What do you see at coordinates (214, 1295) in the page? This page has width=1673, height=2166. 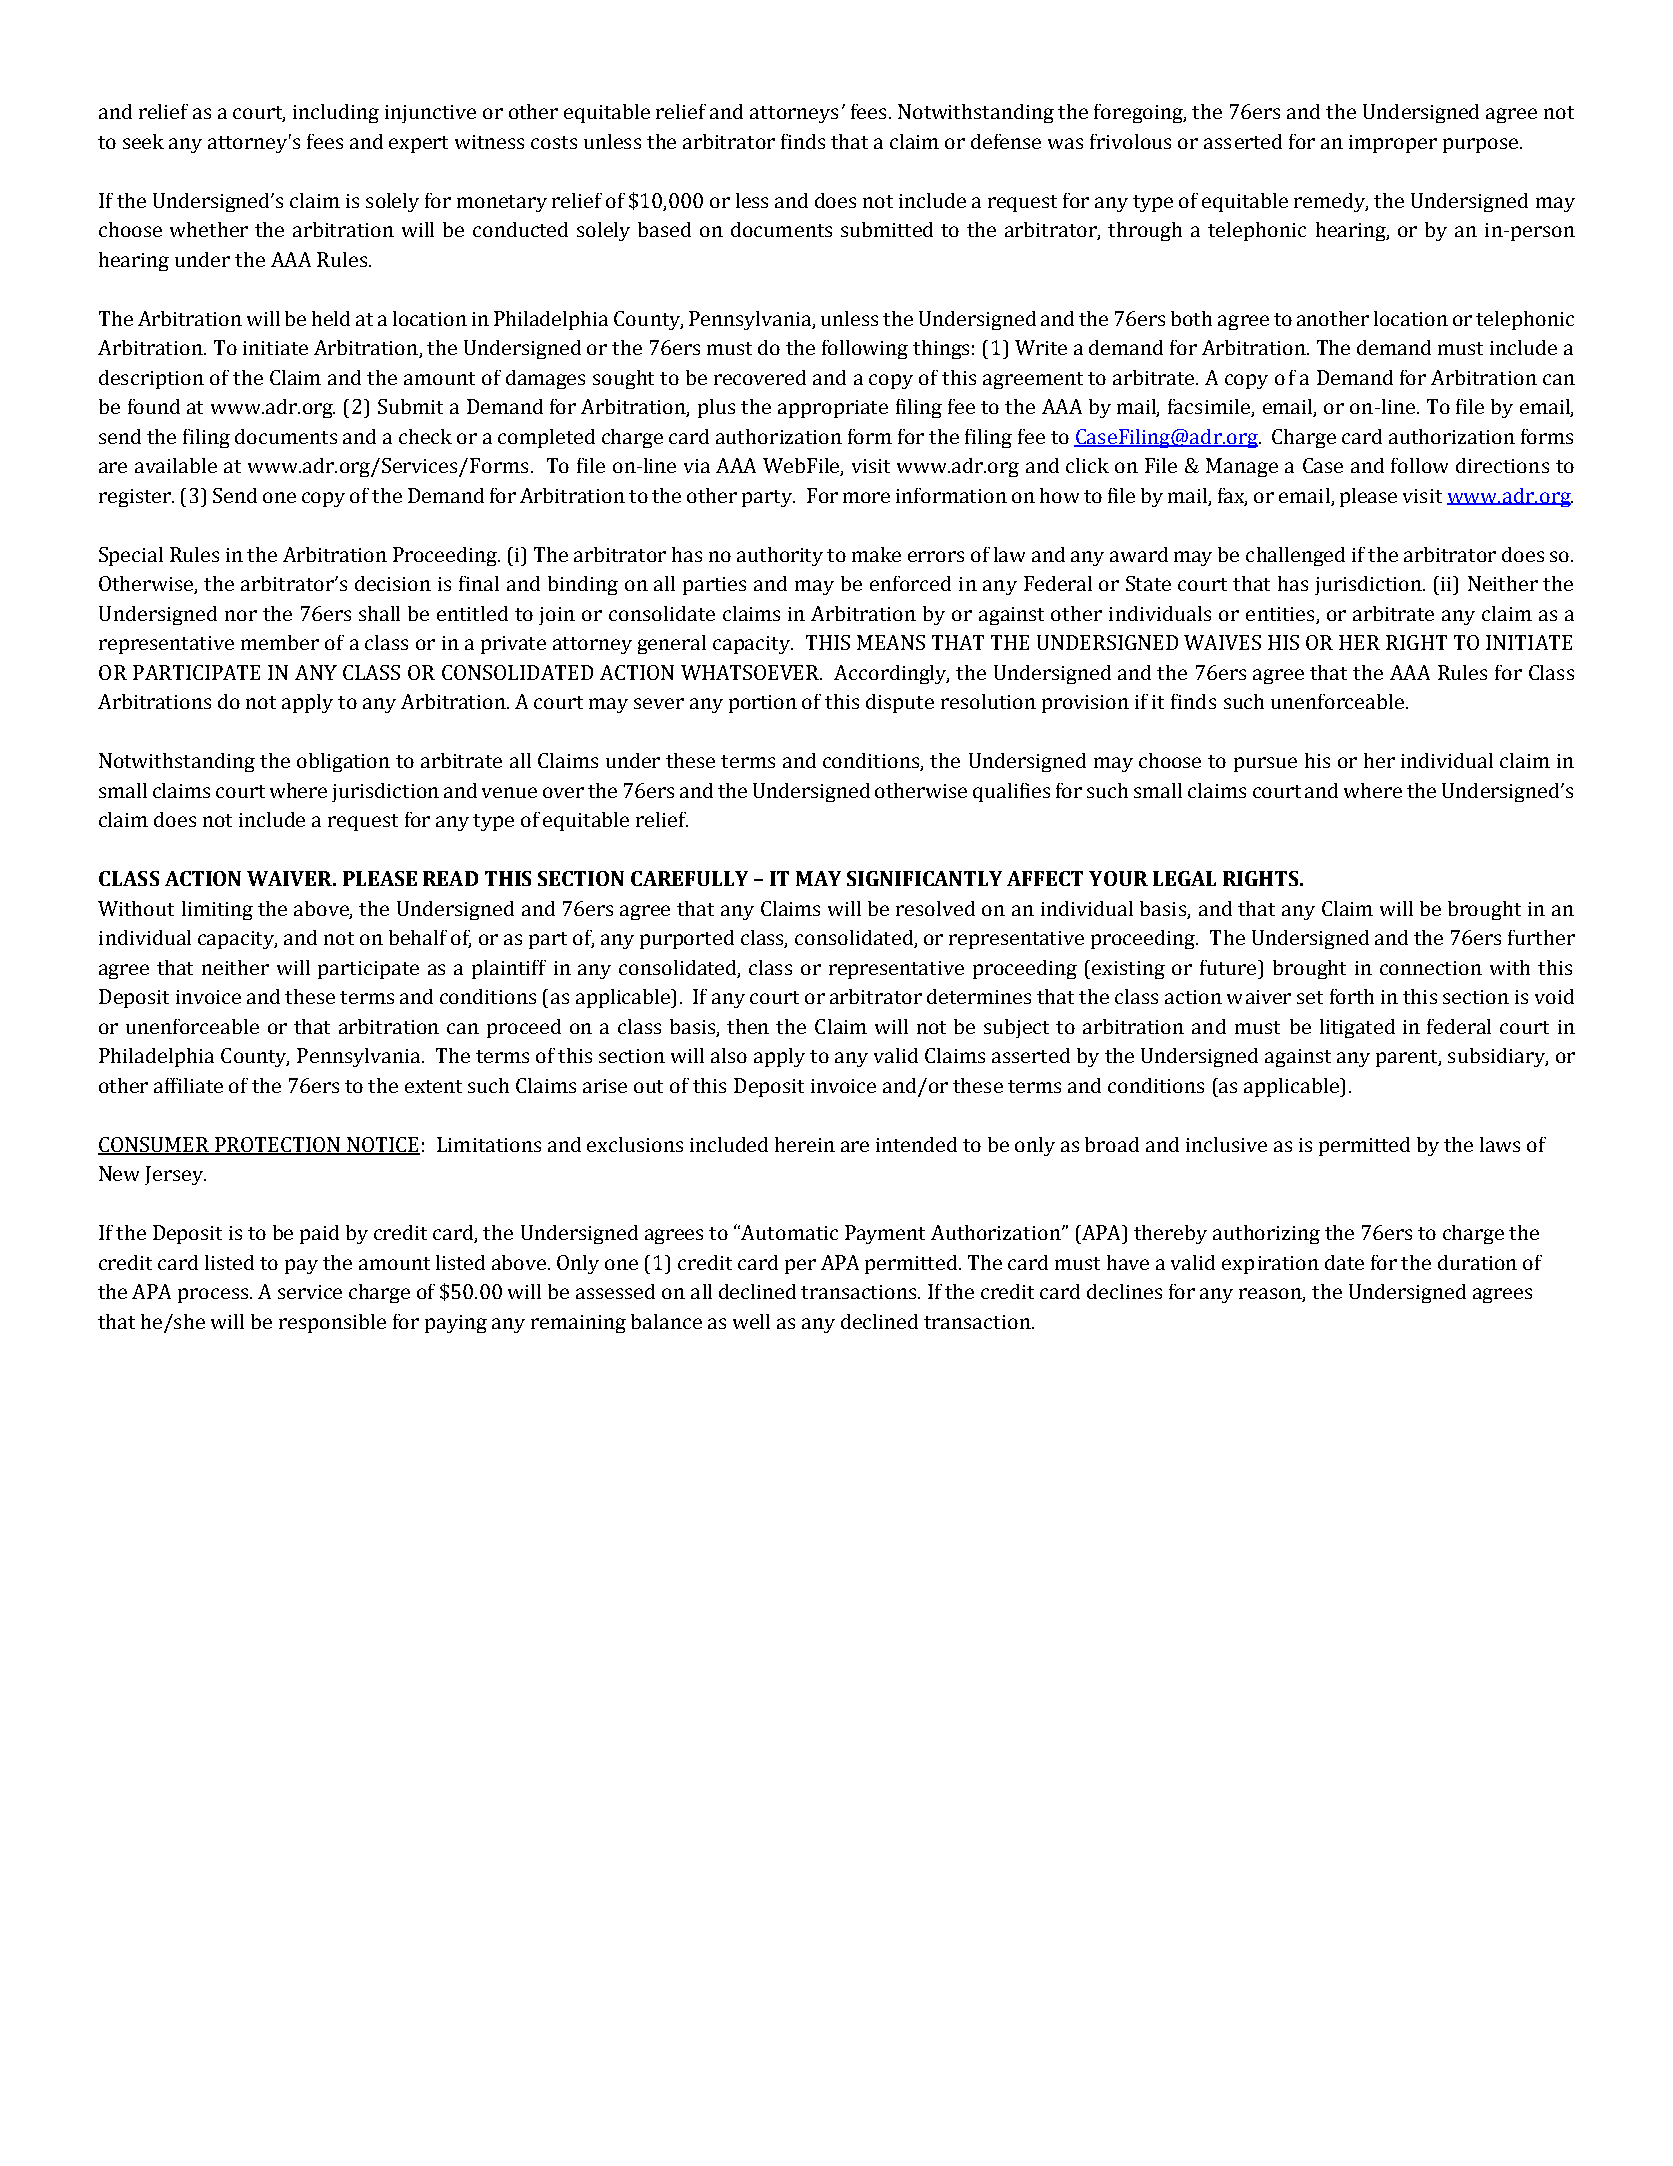 I see `process` at bounding box center [214, 1295].
